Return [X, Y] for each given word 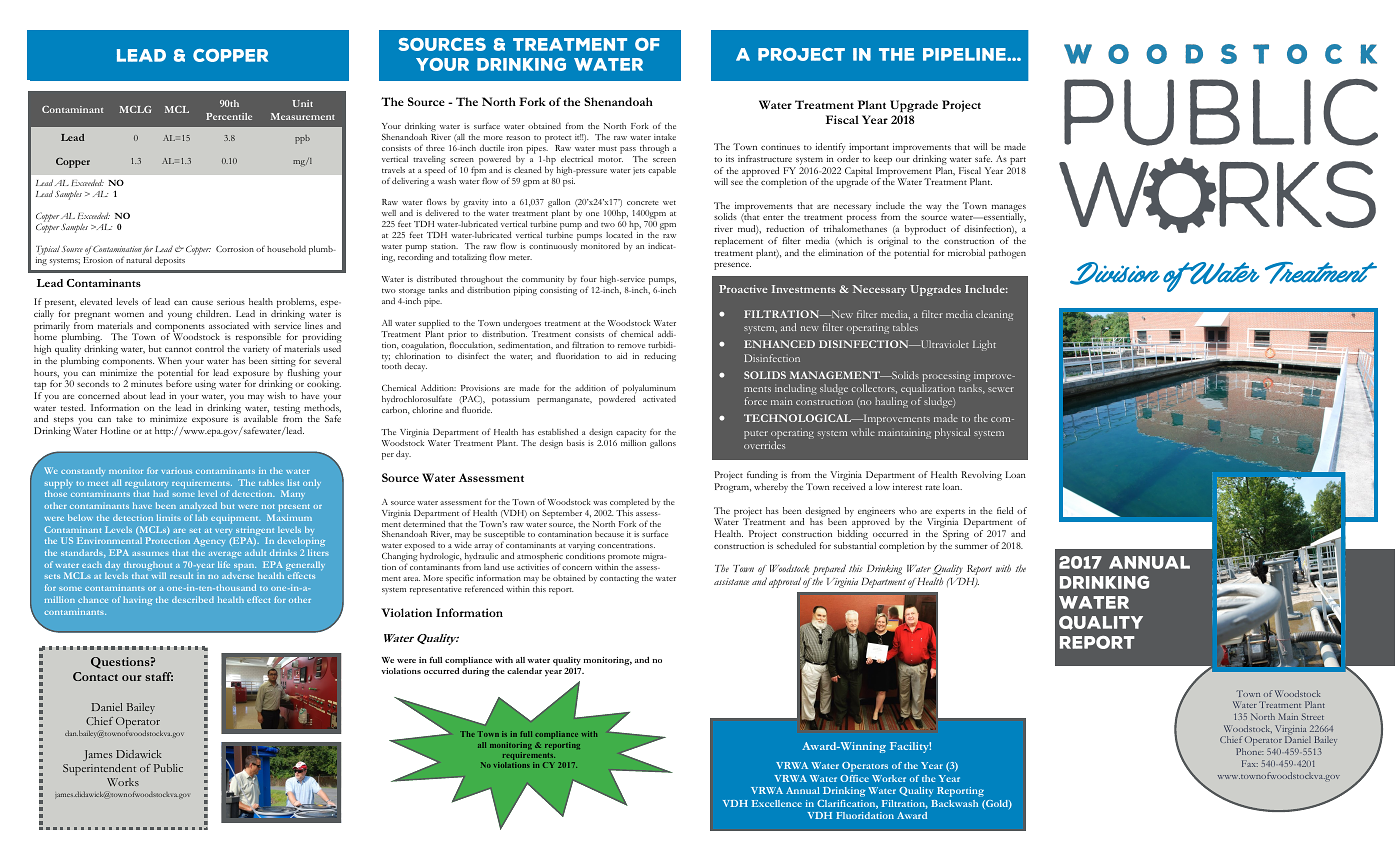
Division [1115, 273]
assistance [731, 581]
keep [883, 160]
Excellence [776, 803]
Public [168, 768]
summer [971, 546]
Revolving [981, 476]
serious [231, 301]
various [176, 472]
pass [628, 150]
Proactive [743, 289]
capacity [630, 435]
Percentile [229, 116]
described [193, 599]
